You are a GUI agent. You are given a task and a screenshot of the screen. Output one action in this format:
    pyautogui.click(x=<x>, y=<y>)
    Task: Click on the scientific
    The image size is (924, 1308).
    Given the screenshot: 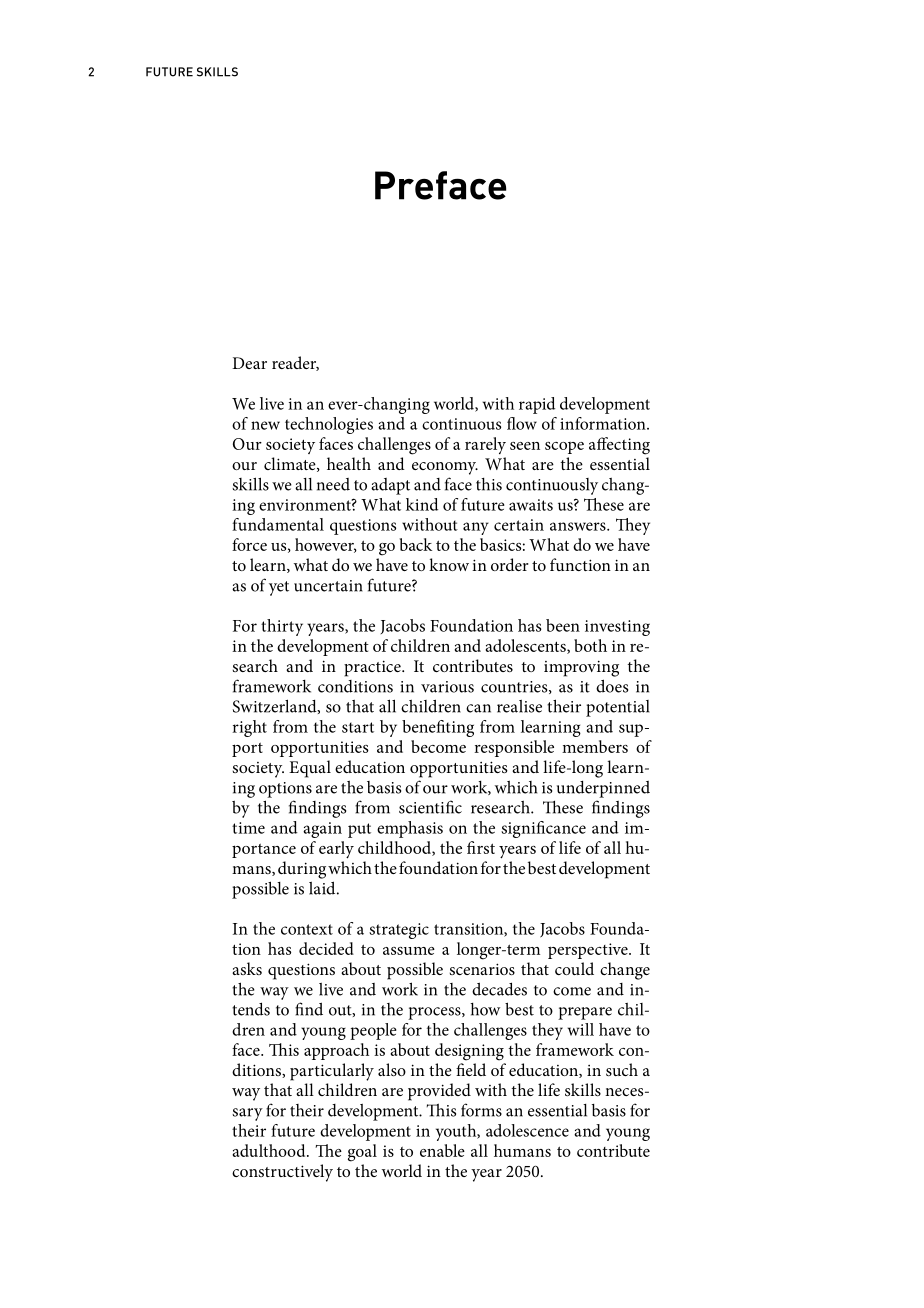 What is the action you would take?
    pyautogui.click(x=430, y=807)
